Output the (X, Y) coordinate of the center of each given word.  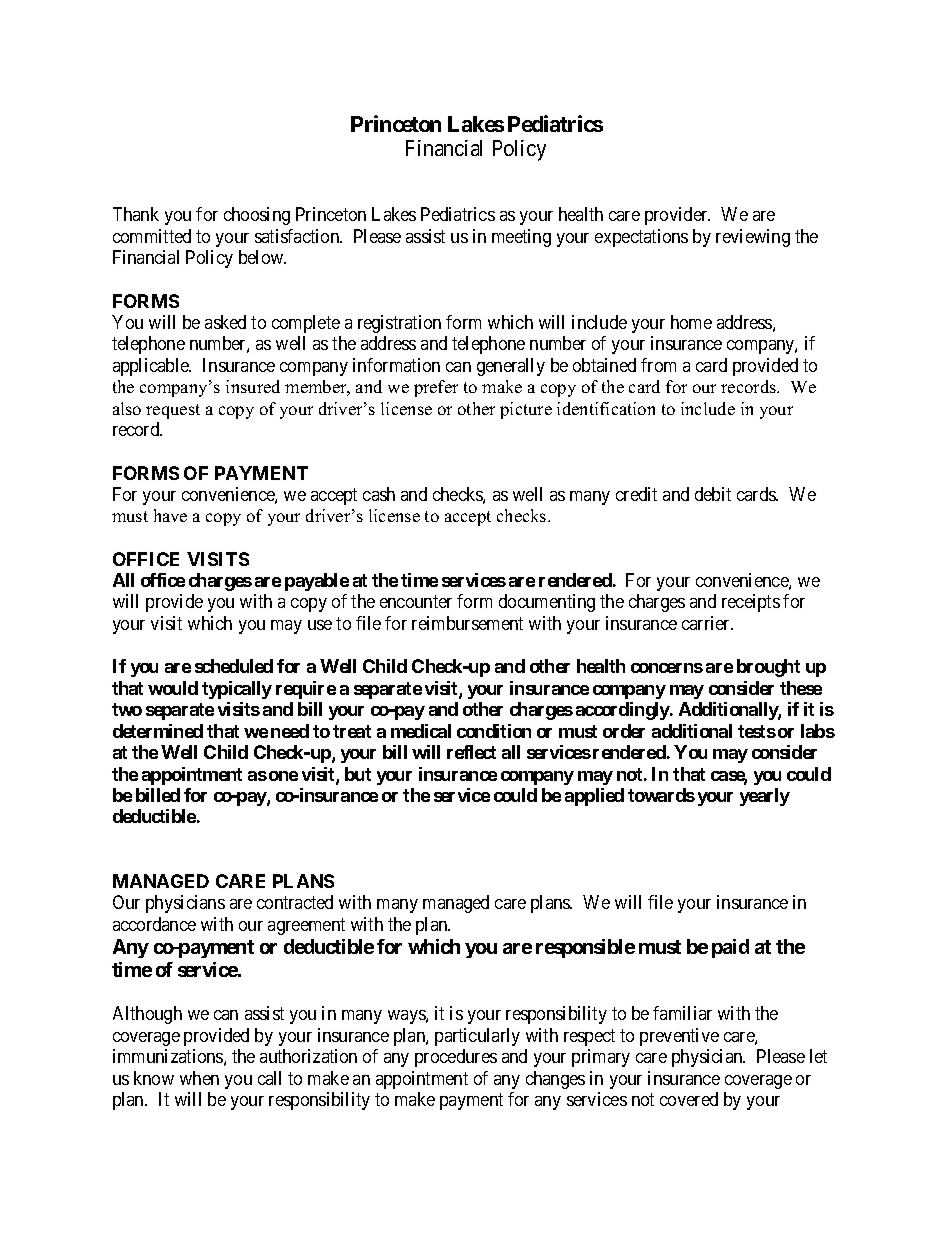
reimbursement (467, 623)
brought (768, 668)
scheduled (234, 666)
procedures (456, 1058)
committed (152, 236)
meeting (521, 238)
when (199, 1078)
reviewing (753, 238)
